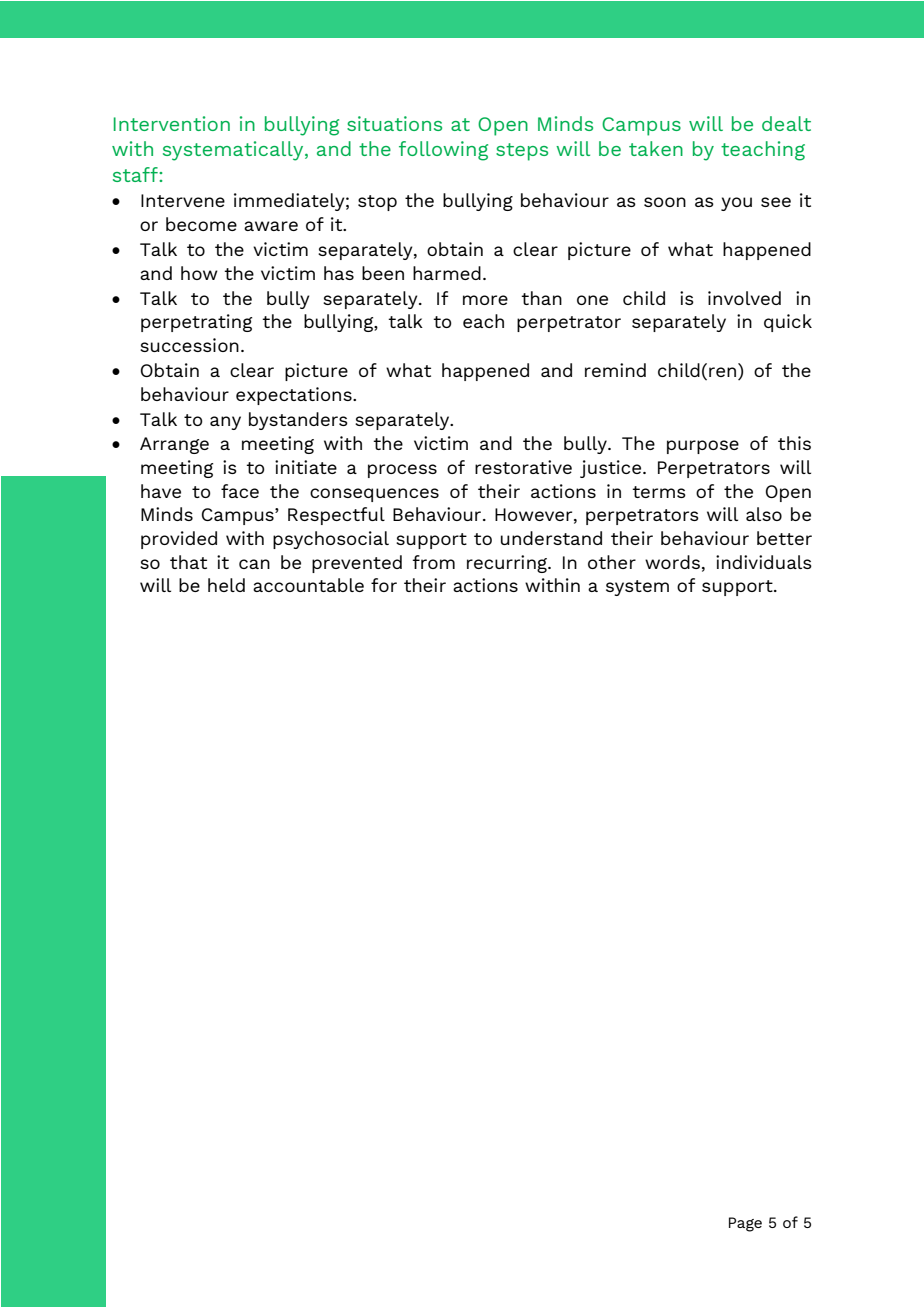 This image has width=924, height=1308. Describe the element at coordinates (226, 585) in the image. I see `held` at that location.
